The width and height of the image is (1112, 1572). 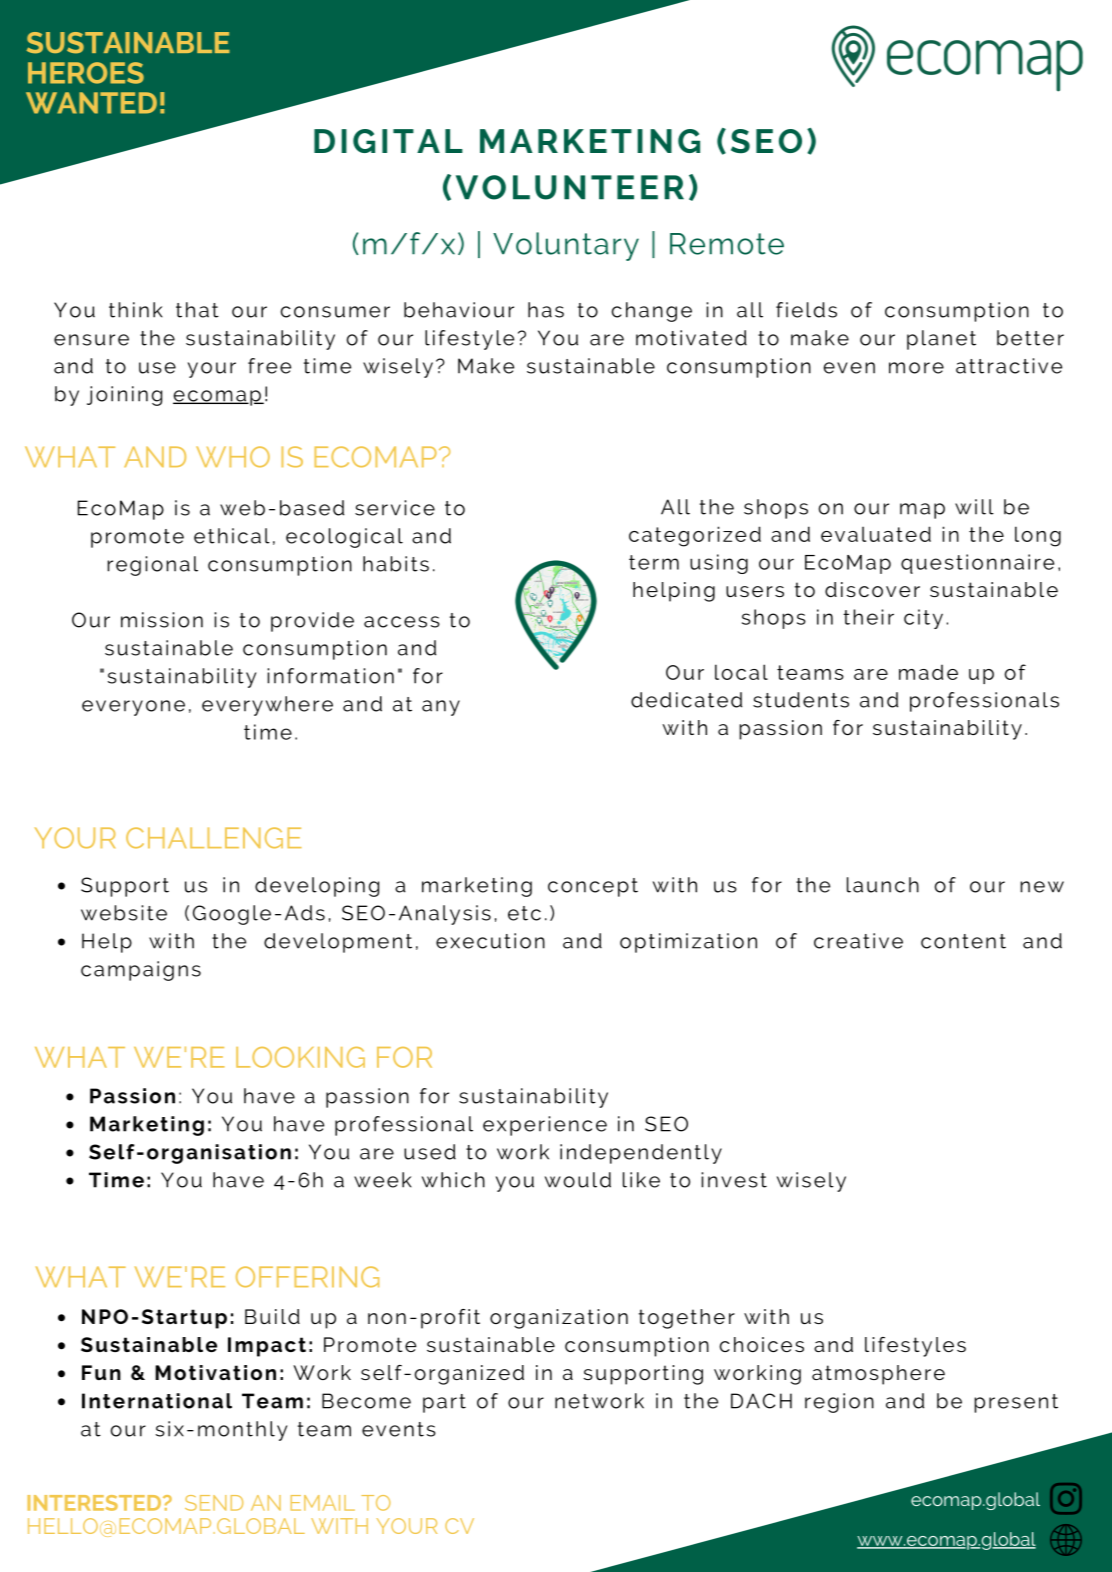 I want to click on CHALLENGE, so click(x=214, y=838).
